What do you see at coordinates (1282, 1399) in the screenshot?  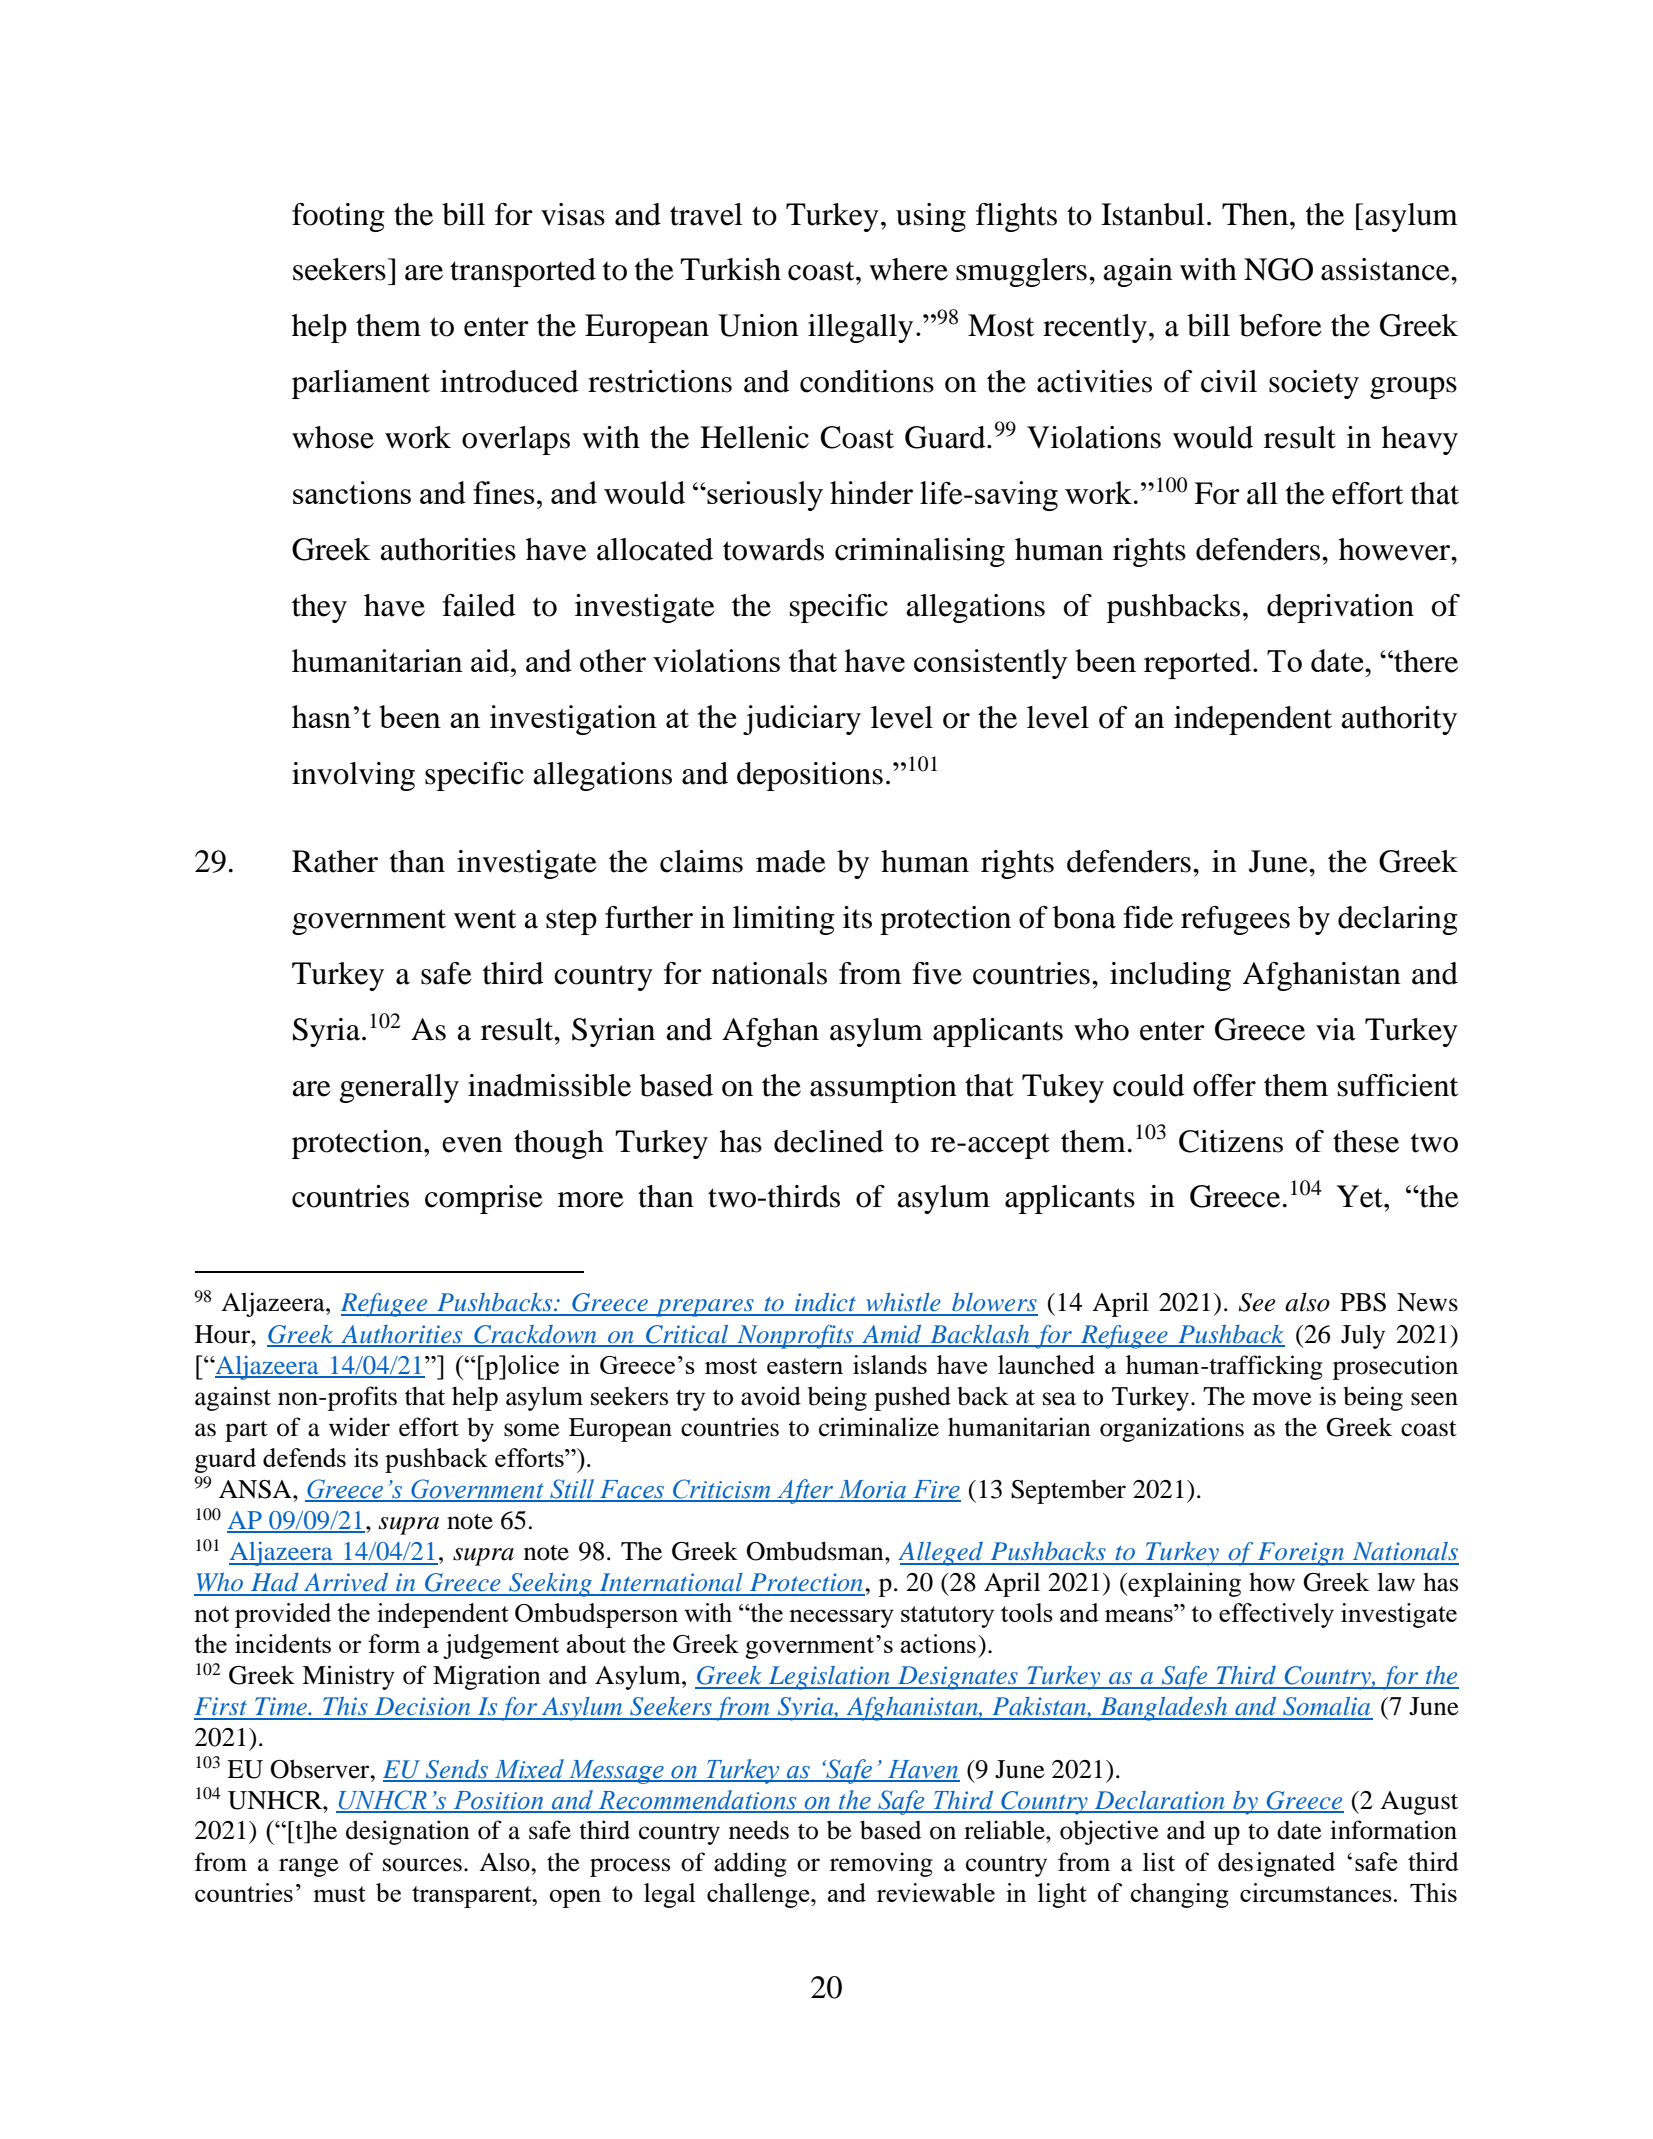 I see `move` at bounding box center [1282, 1399].
